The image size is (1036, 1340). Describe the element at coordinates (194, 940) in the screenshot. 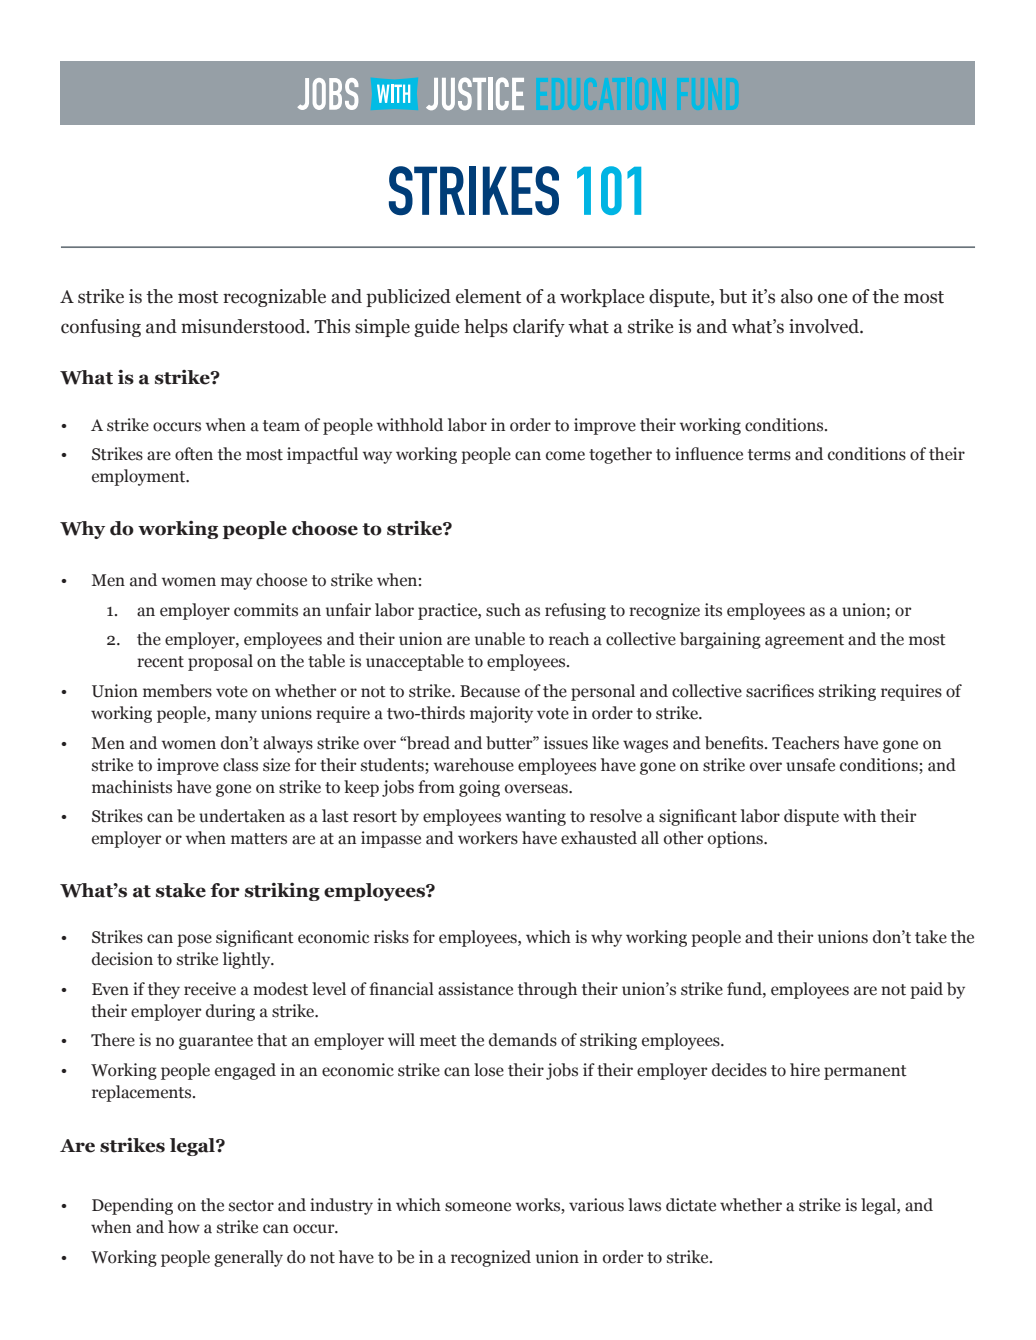

I see `pose` at that location.
